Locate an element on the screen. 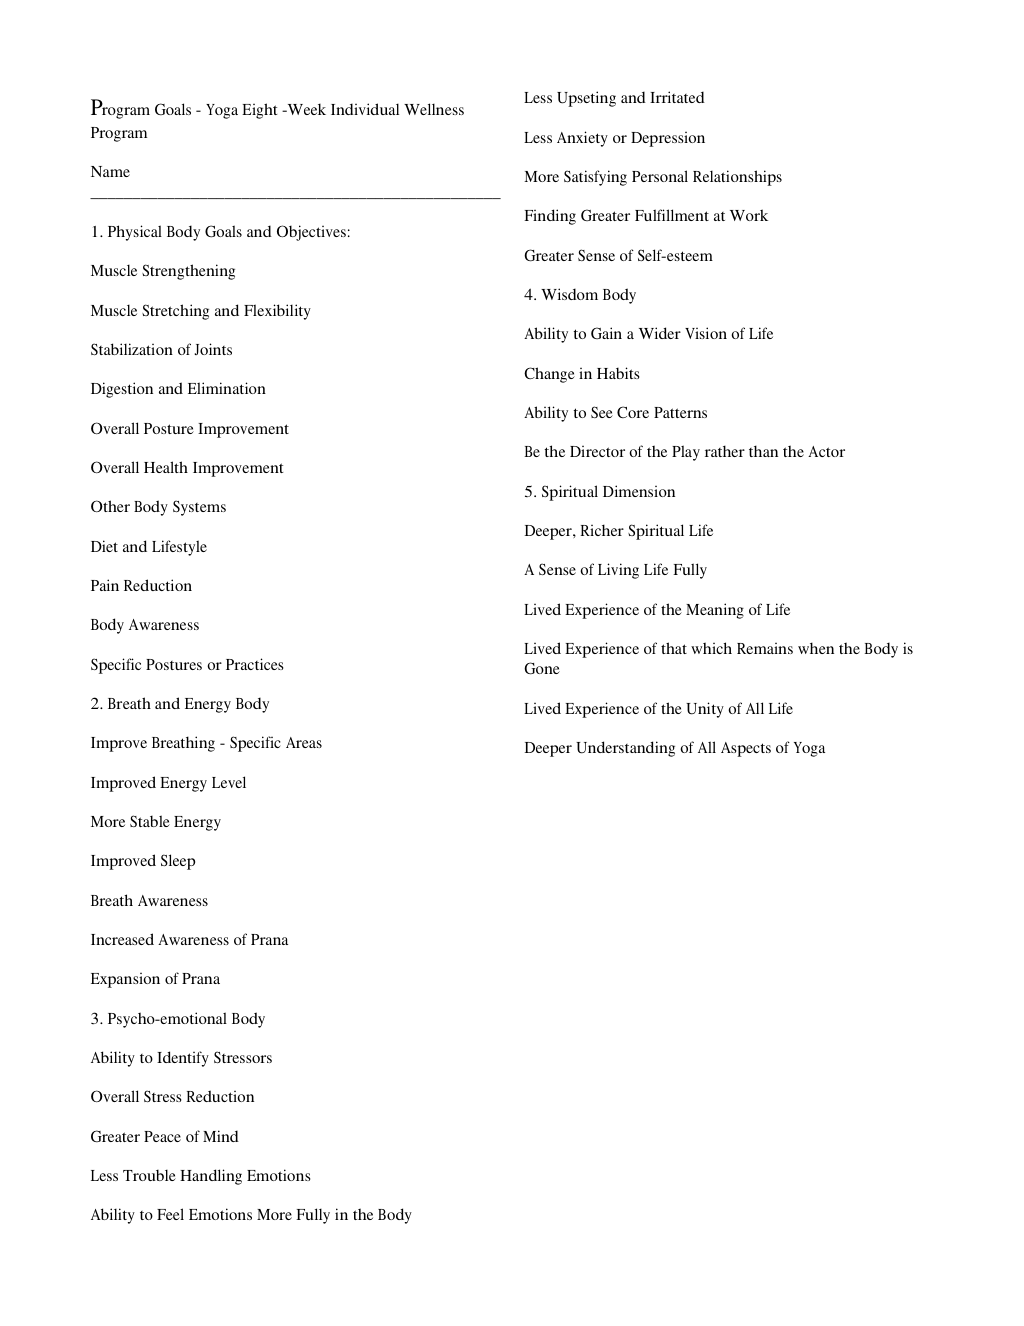 This screenshot has width=1024, height=1326. Eight is located at coordinates (259, 111).
